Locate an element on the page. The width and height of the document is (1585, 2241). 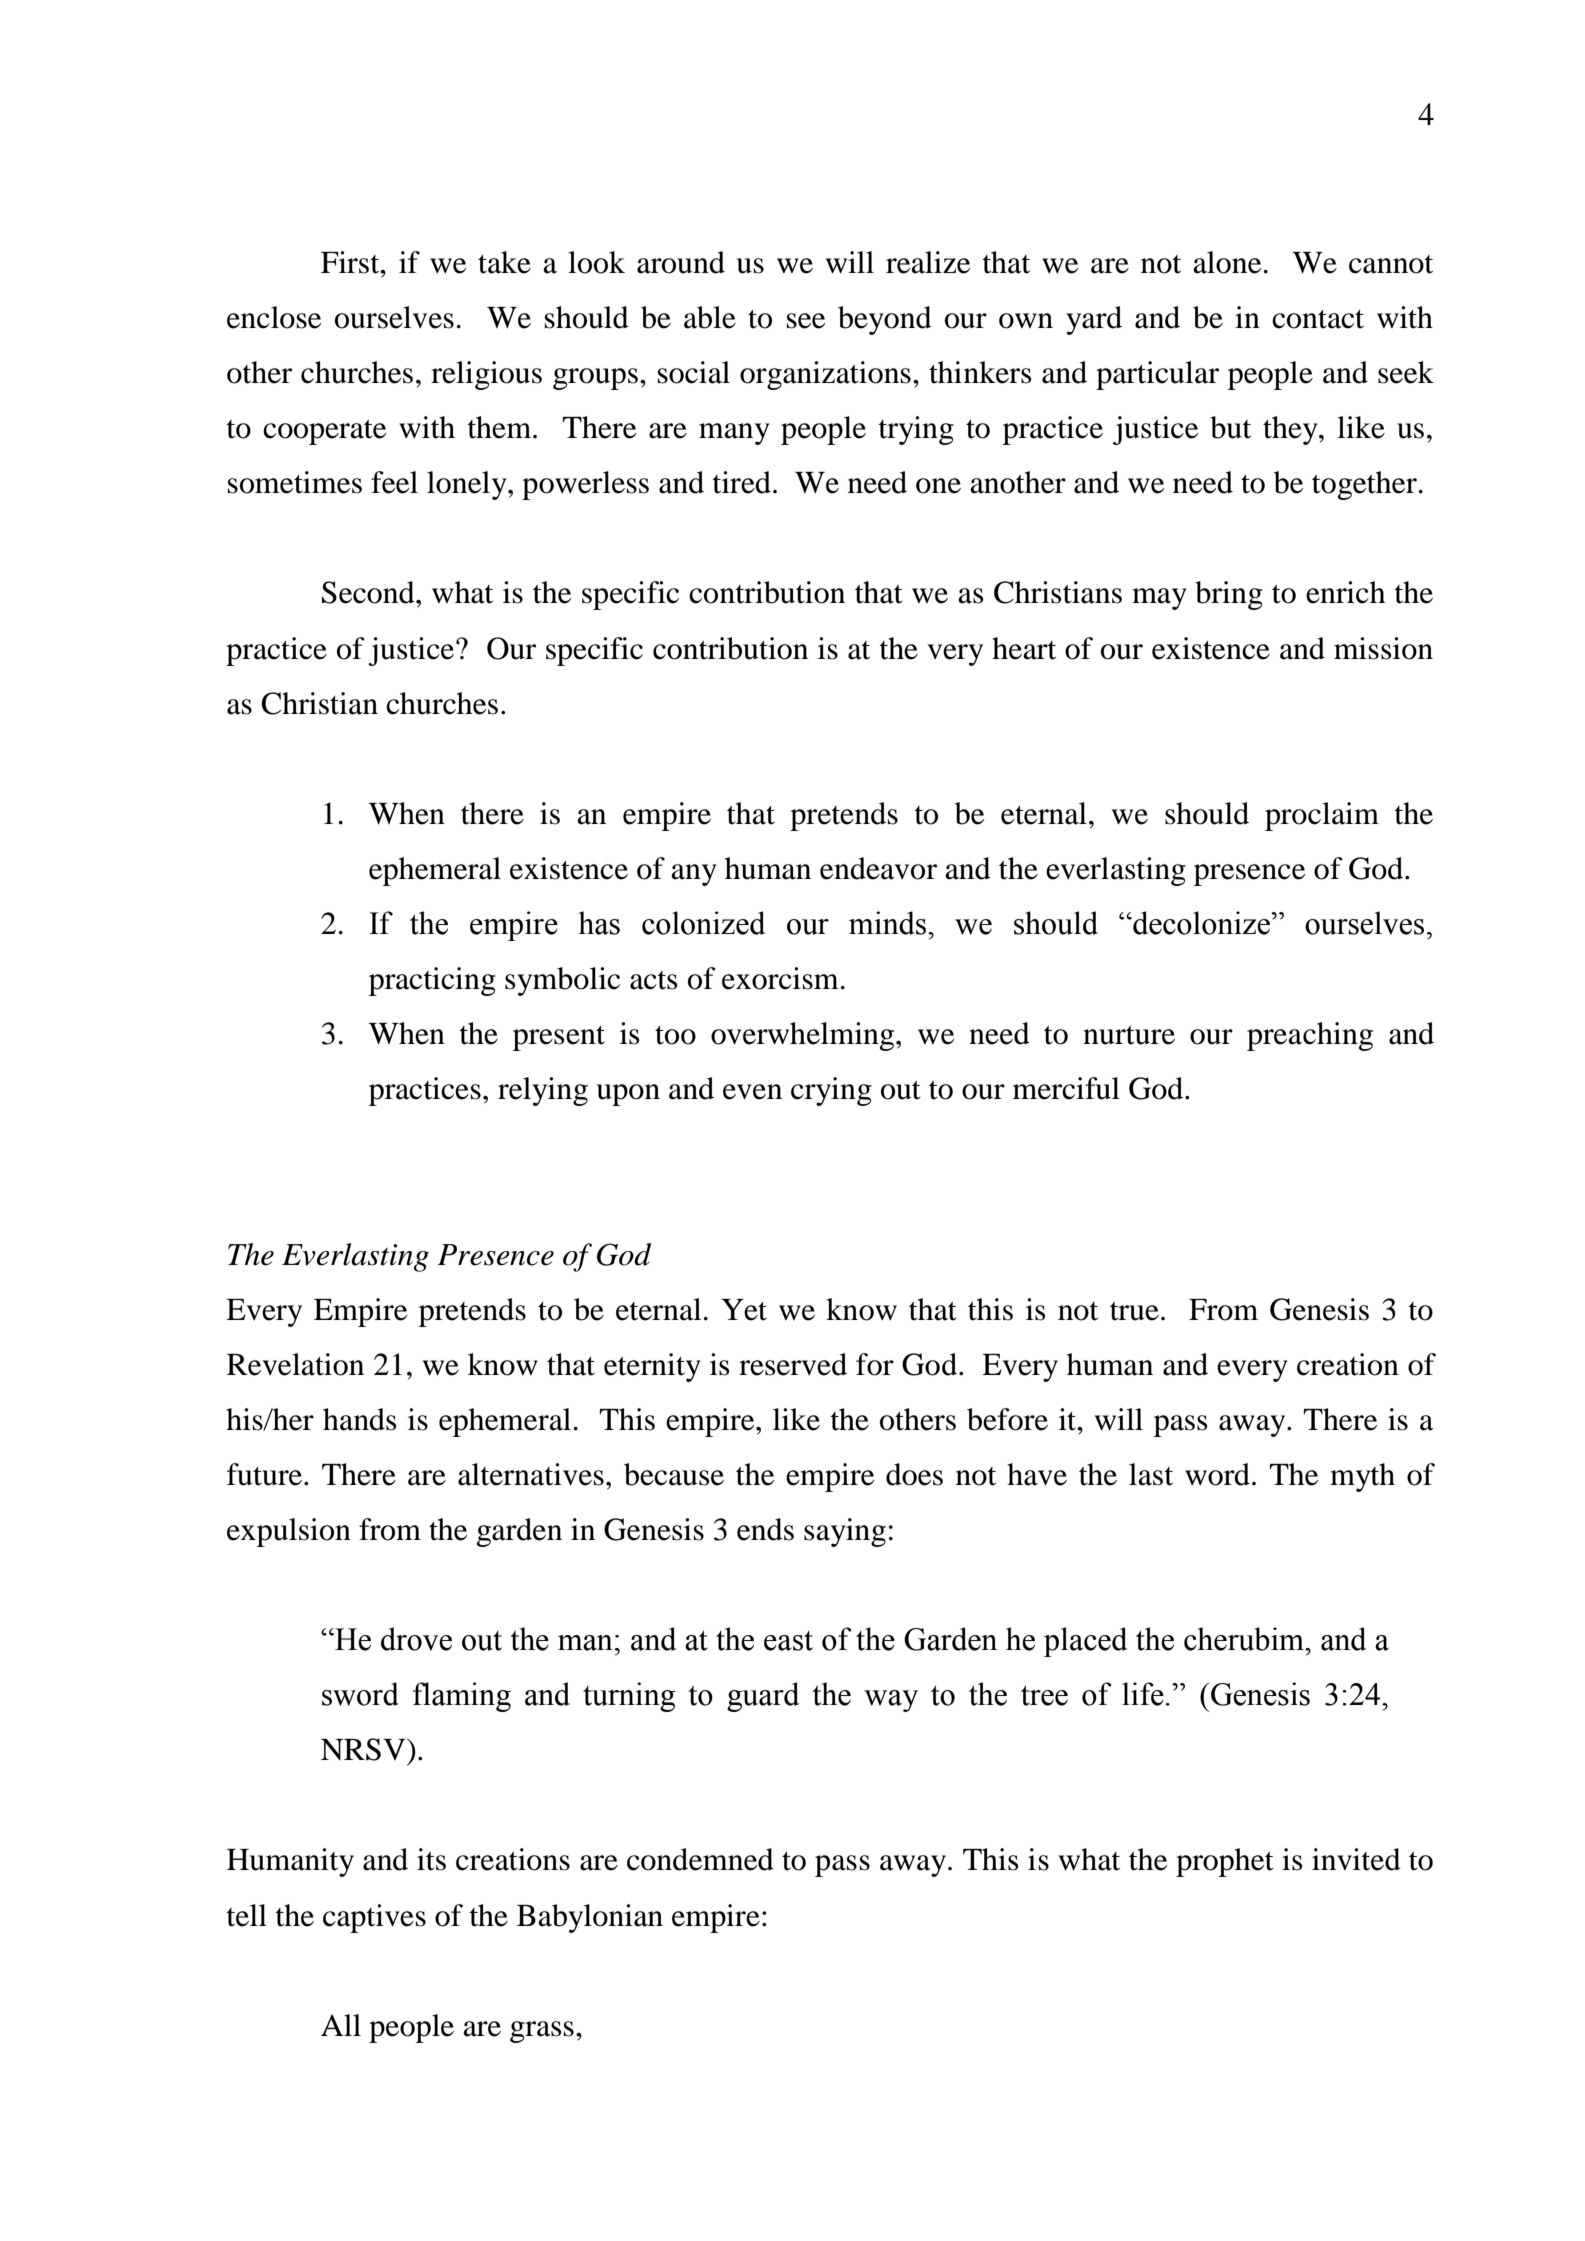
relying is located at coordinates (543, 1091).
